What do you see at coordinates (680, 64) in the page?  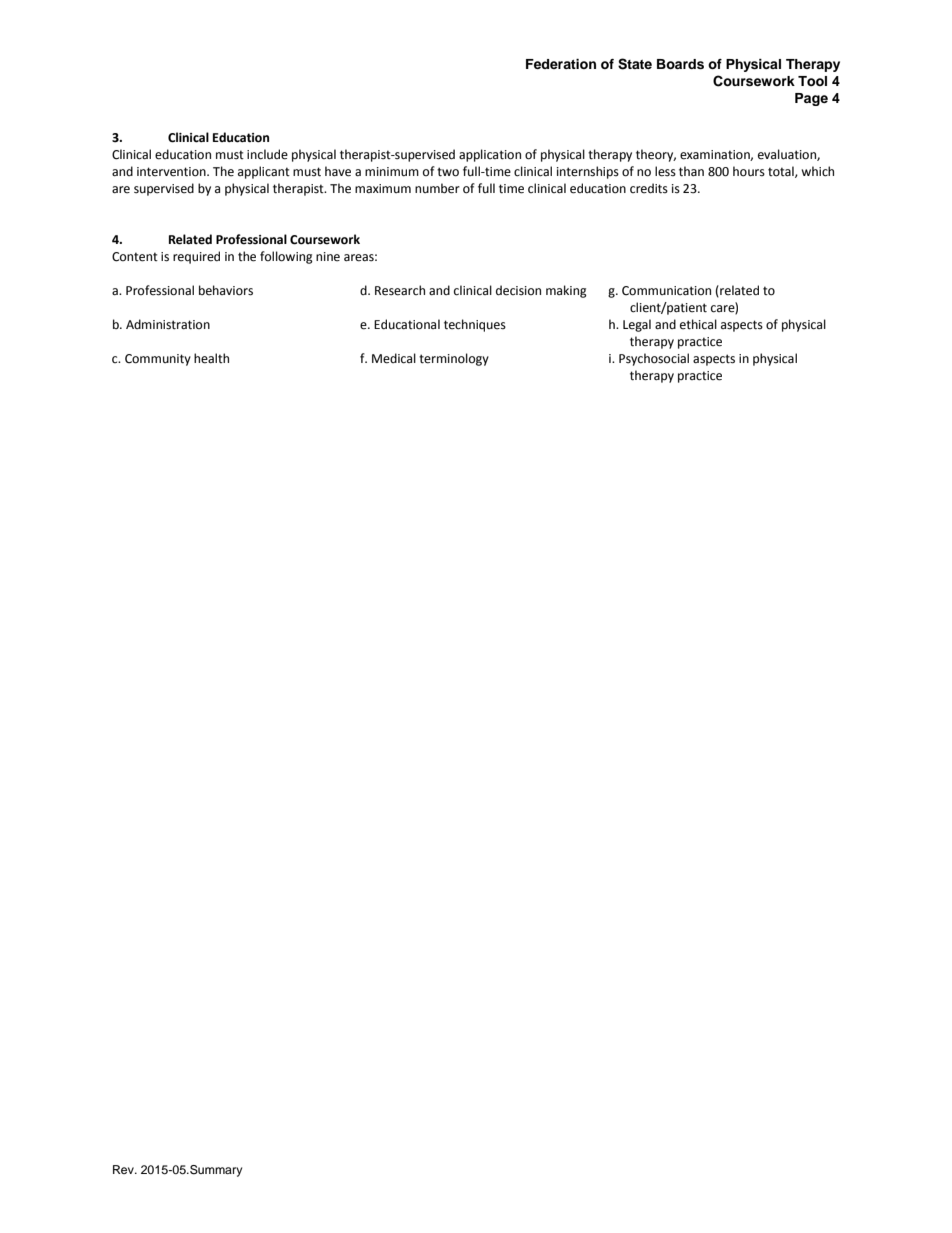 I see `Boards` at bounding box center [680, 64].
